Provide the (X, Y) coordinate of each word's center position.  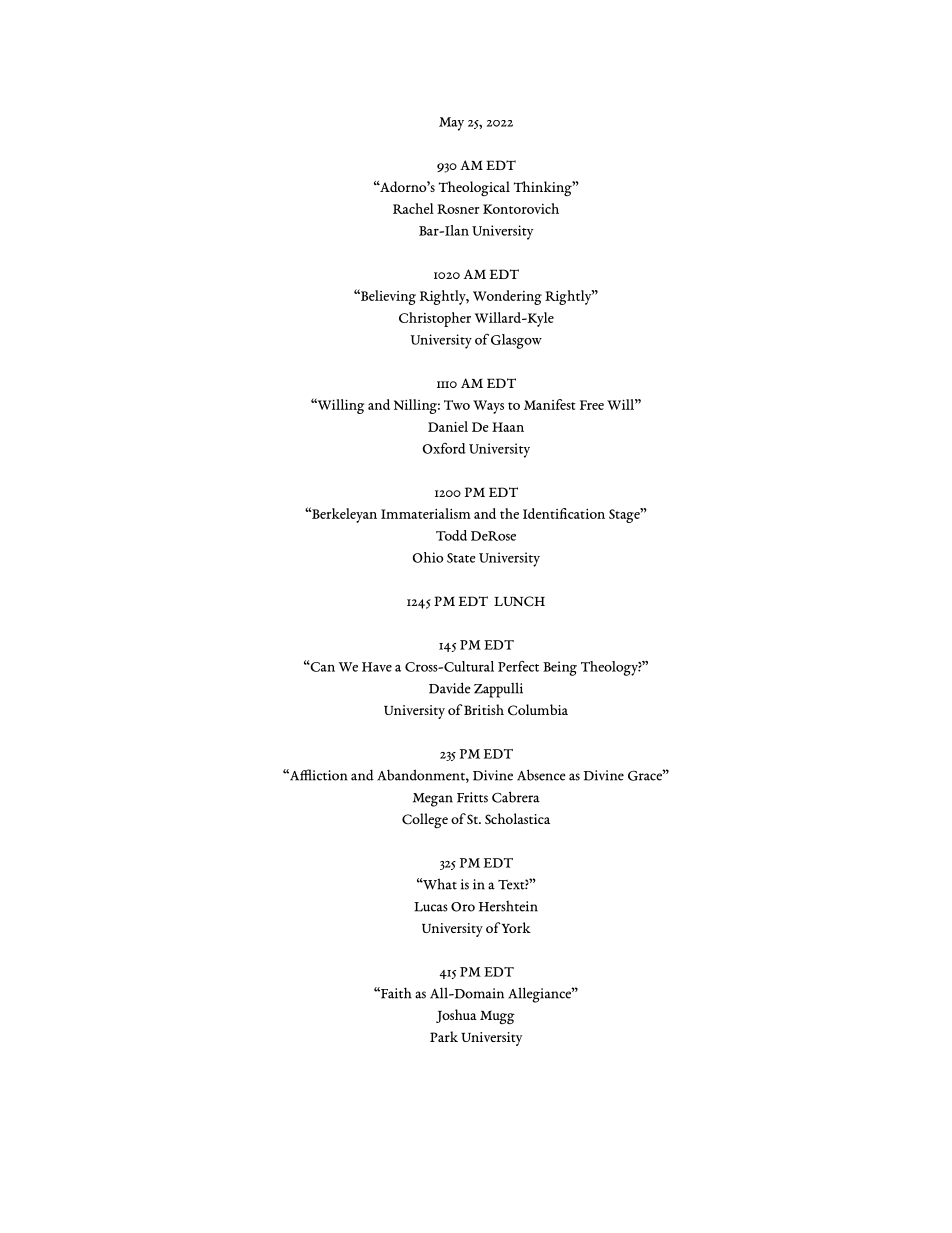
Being (560, 668)
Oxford (444, 448)
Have (377, 667)
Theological (474, 188)
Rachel (413, 208)
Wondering (507, 297)
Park (444, 1036)
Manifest (550, 404)
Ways (488, 407)
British (484, 709)
